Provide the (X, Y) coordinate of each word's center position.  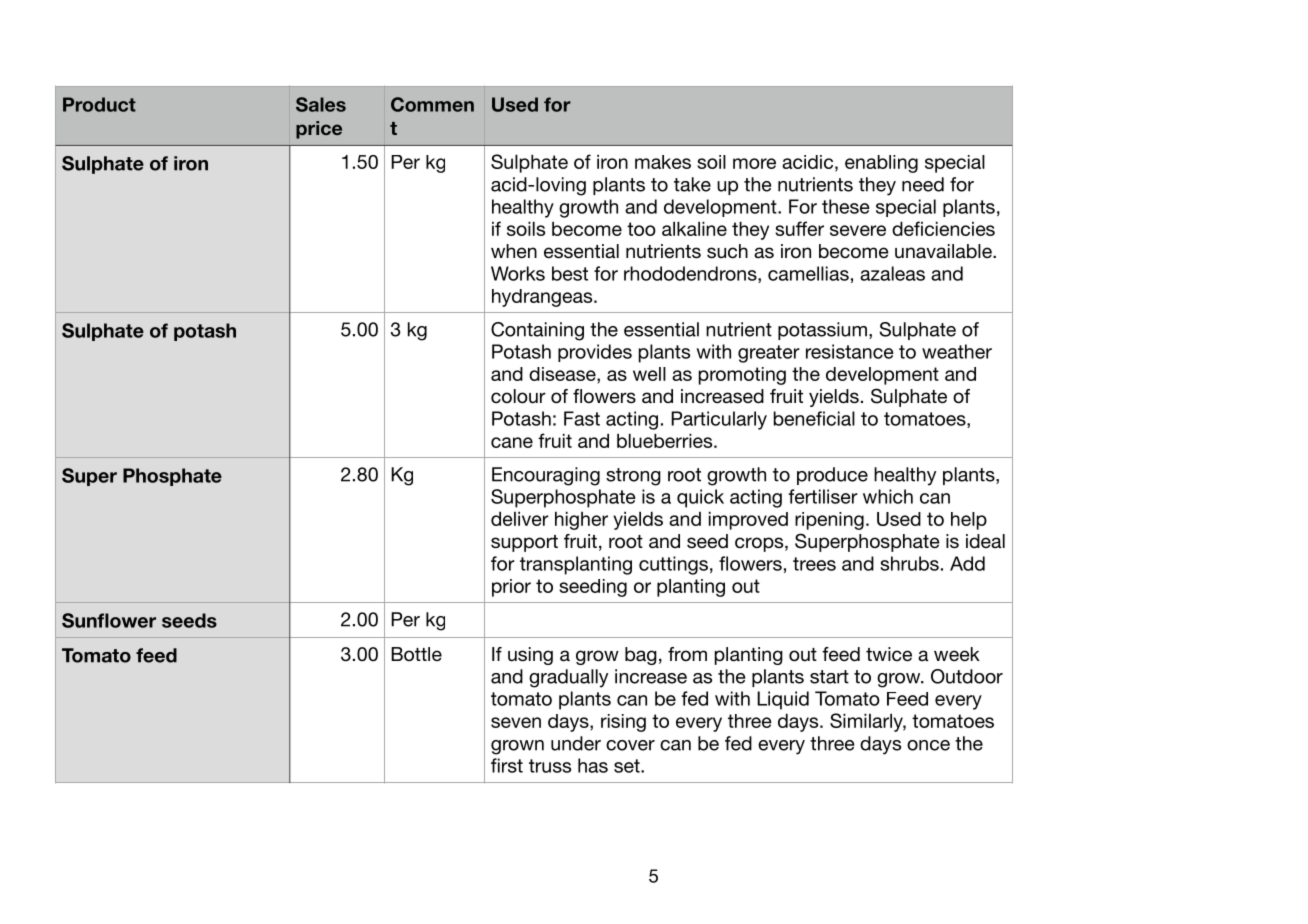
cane (512, 442)
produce (832, 476)
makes (663, 162)
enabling (881, 164)
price (319, 130)
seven (516, 722)
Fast (582, 418)
